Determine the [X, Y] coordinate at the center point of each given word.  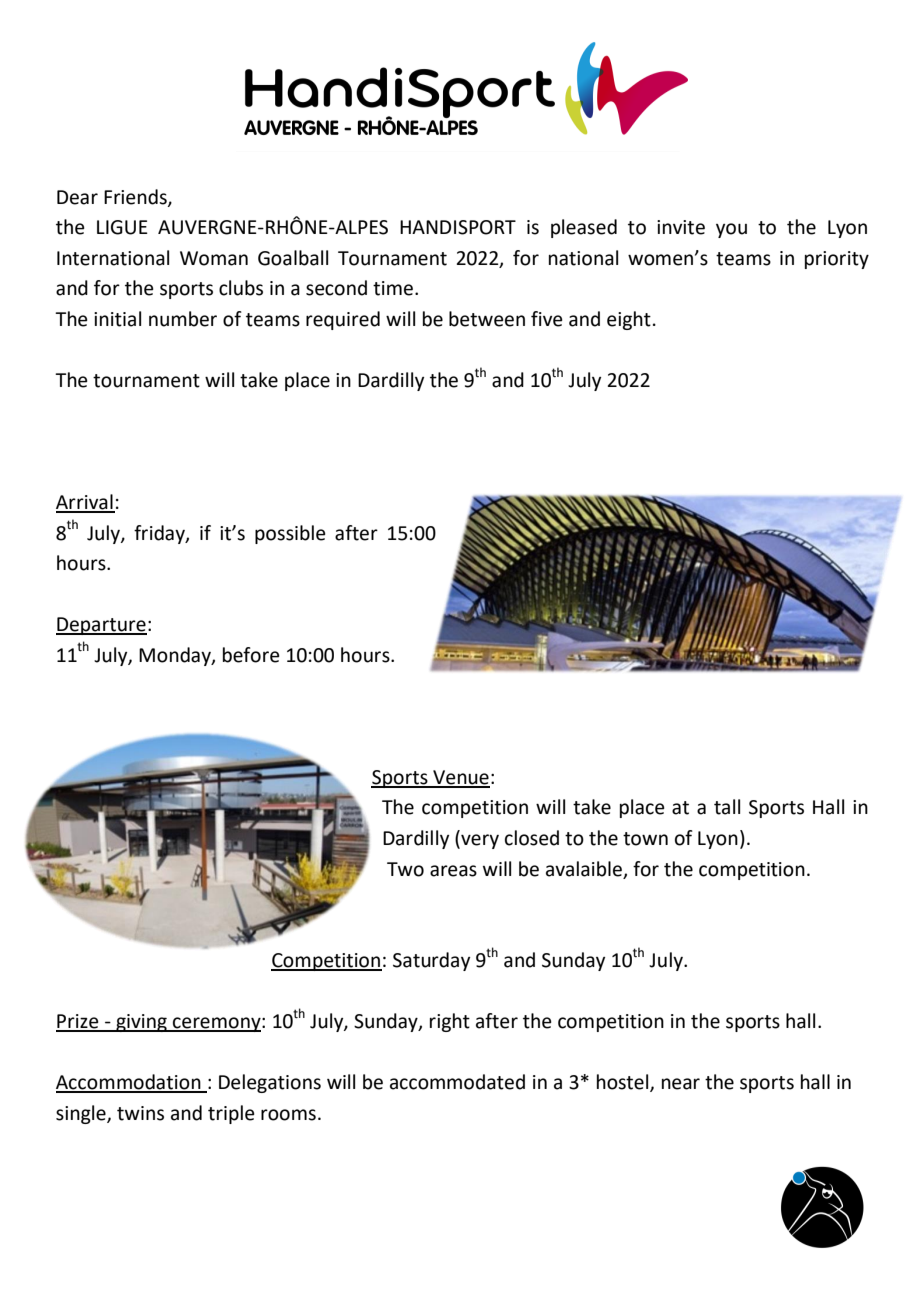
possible [290, 534]
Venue [460, 778]
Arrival [85, 503]
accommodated [457, 1082]
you [731, 230]
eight [629, 320]
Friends [136, 197]
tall [727, 807]
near [681, 1084]
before [251, 655]
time [393, 288]
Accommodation [129, 1083]
